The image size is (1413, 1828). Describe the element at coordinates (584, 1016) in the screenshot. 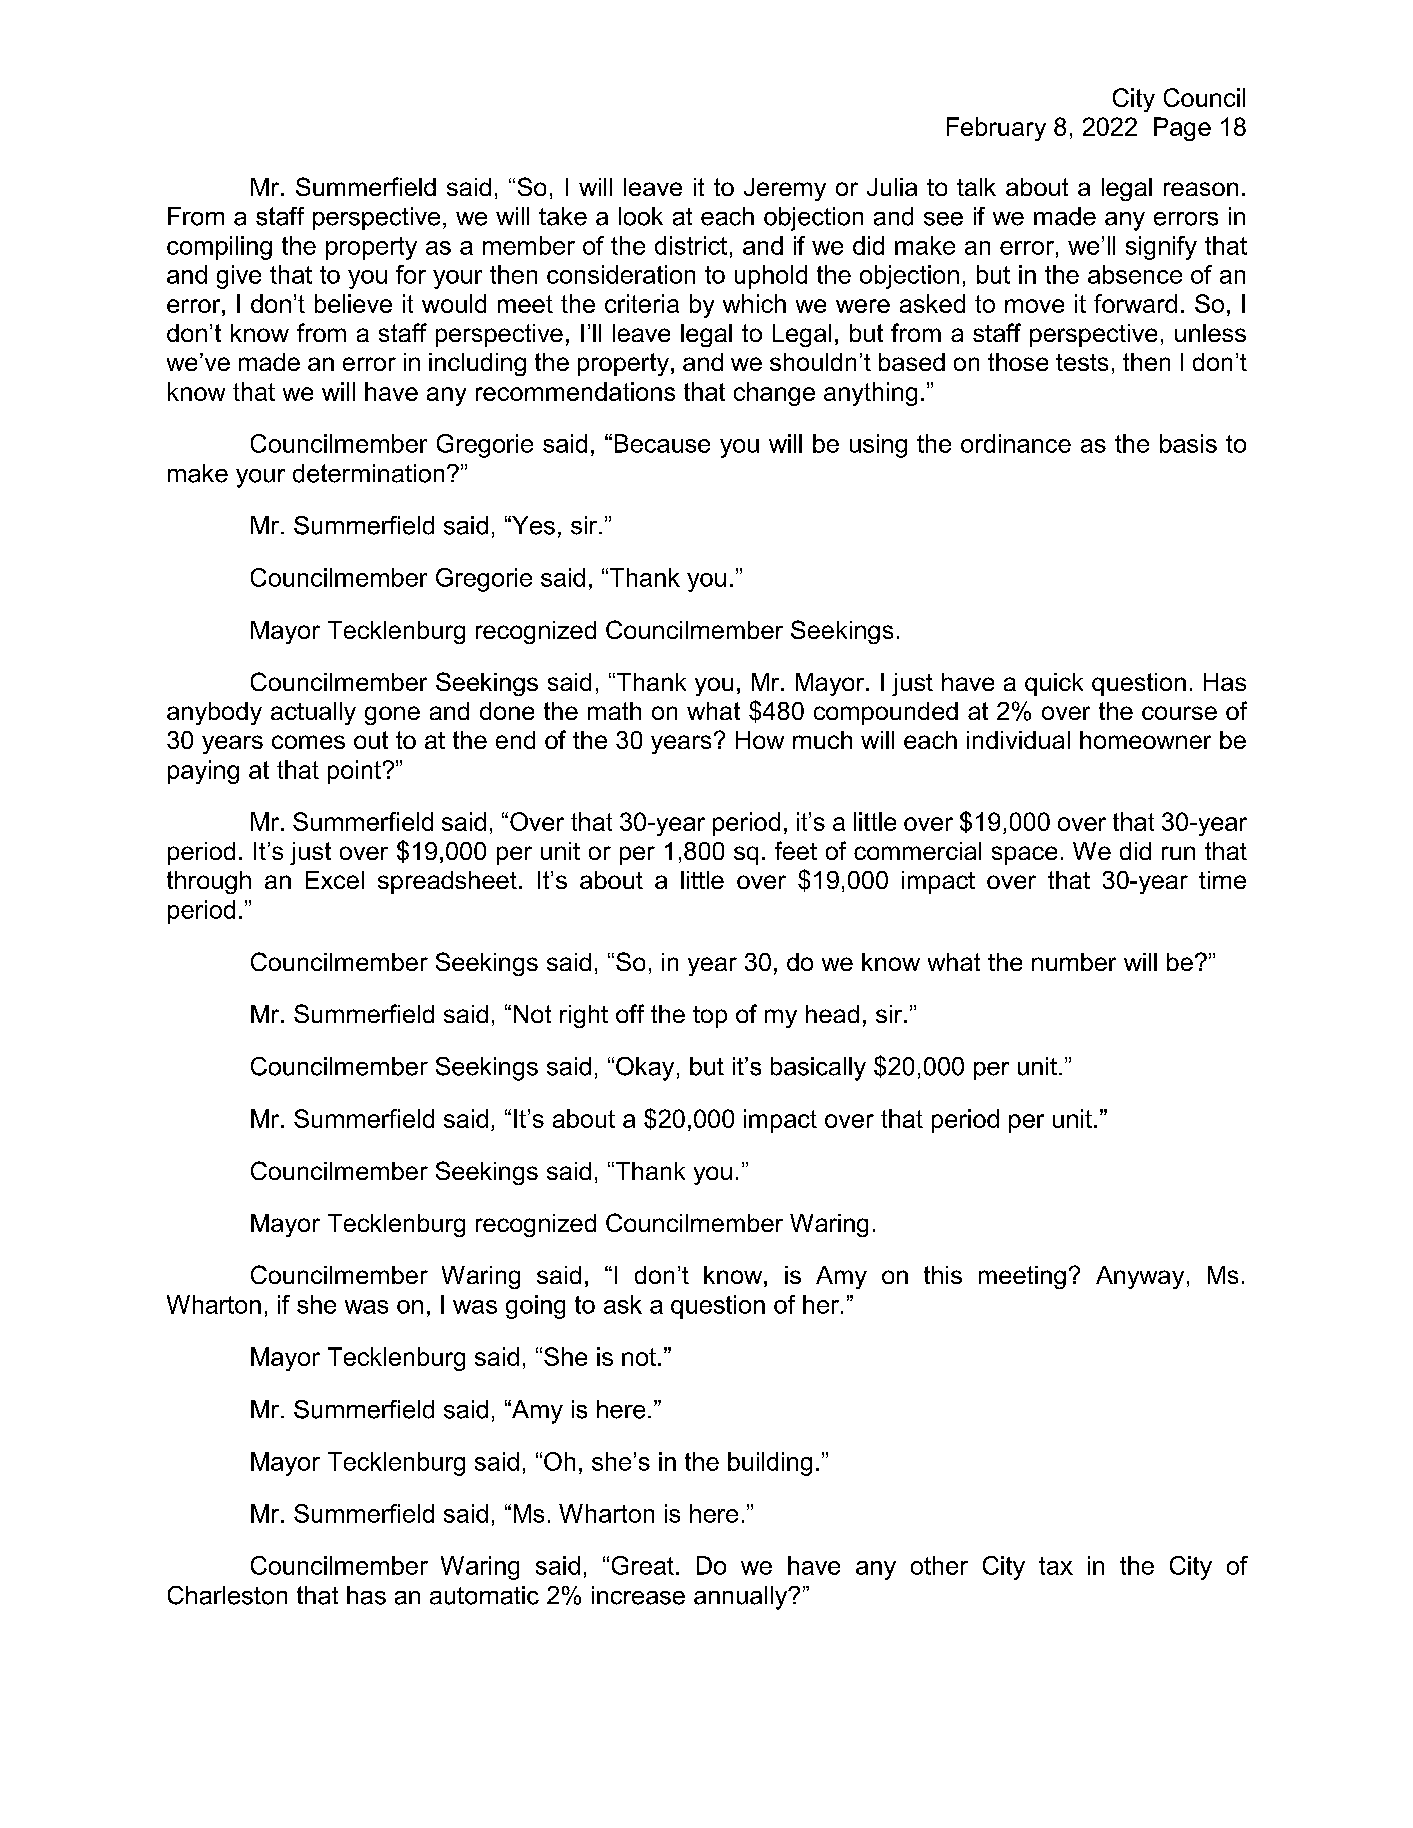

I see `right` at that location.
